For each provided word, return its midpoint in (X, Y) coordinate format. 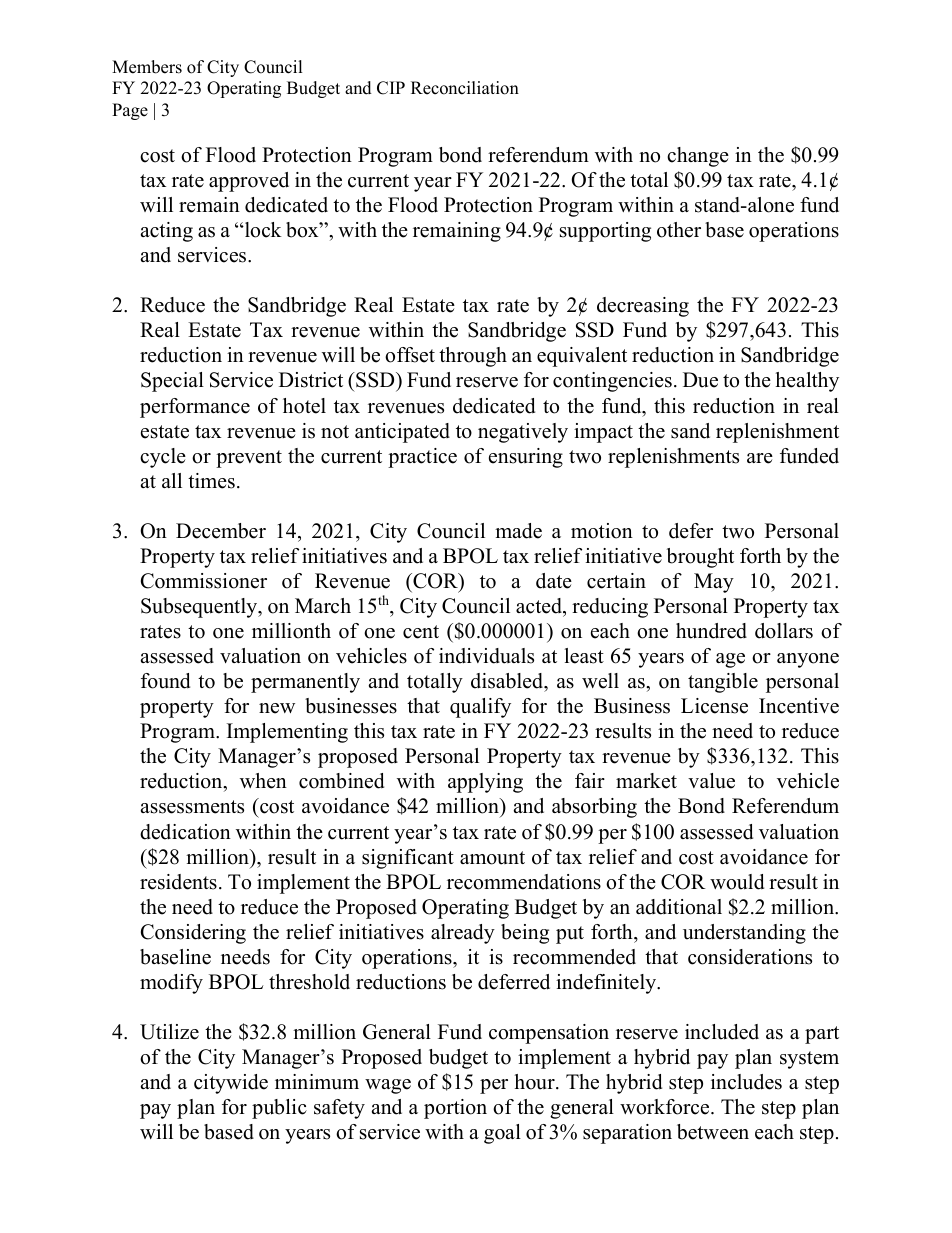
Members (147, 67)
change (698, 157)
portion (455, 1109)
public (279, 1109)
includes (746, 1082)
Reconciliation (465, 88)
